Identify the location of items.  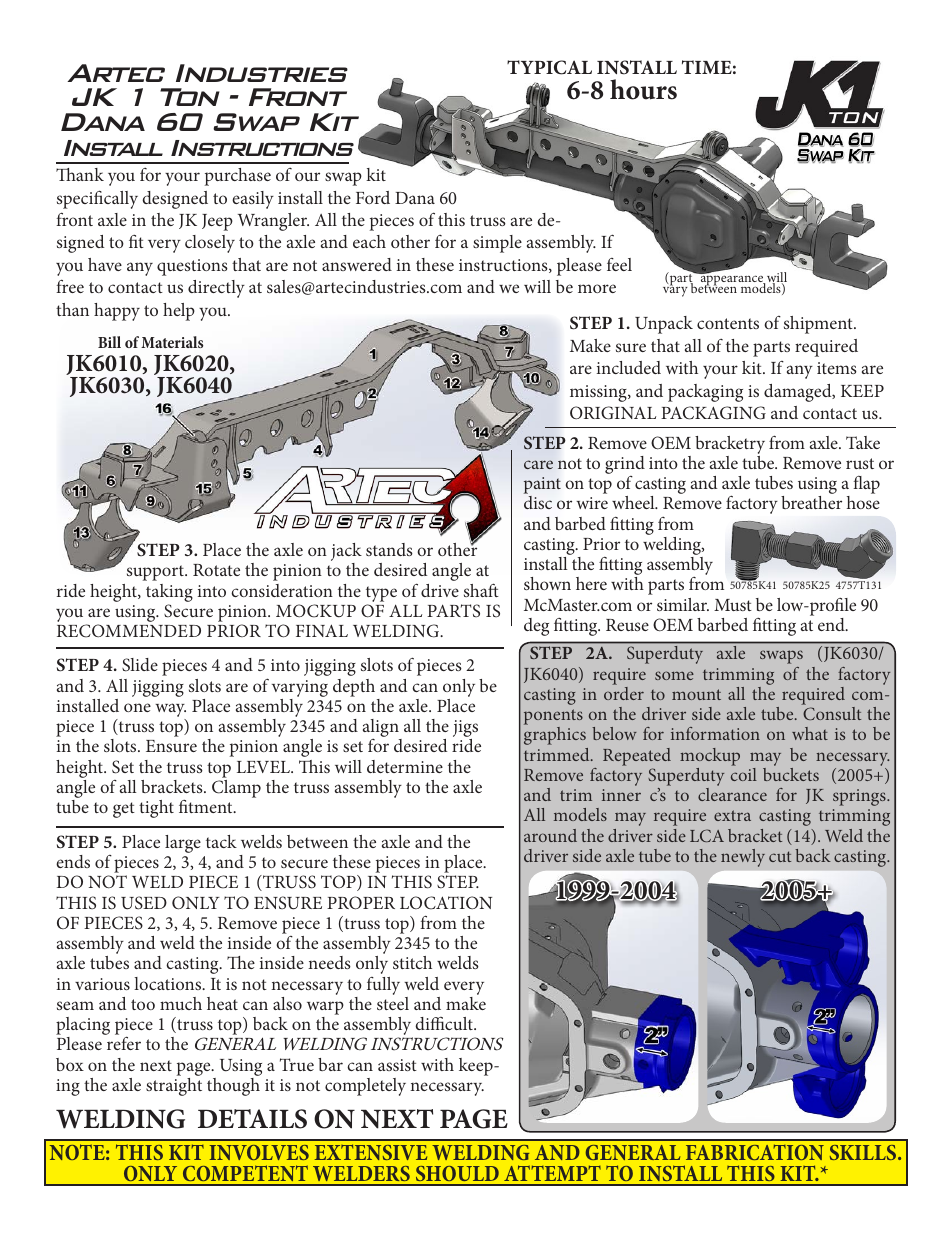
(837, 368).
